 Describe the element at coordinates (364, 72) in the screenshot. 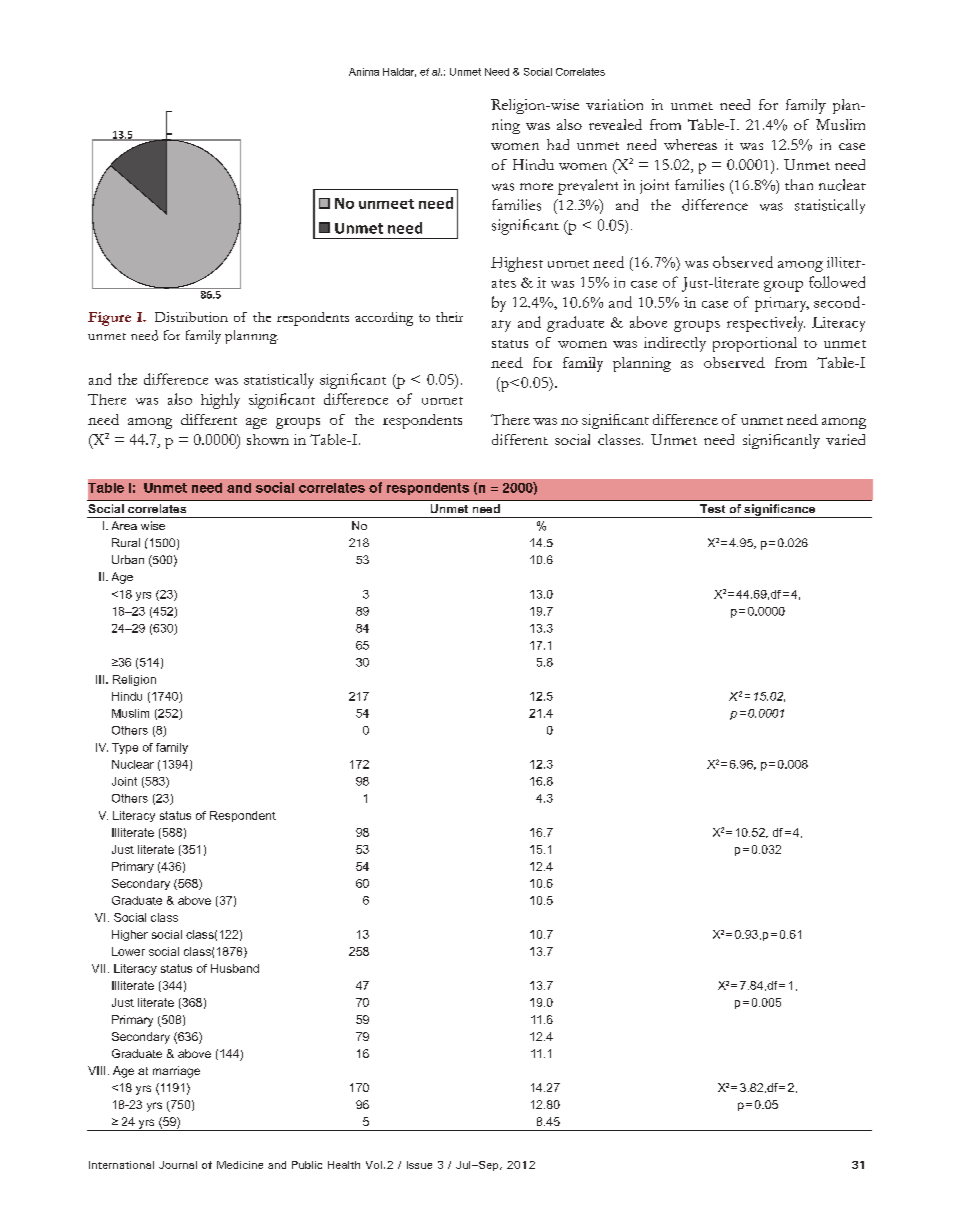

I see `Anima` at that location.
